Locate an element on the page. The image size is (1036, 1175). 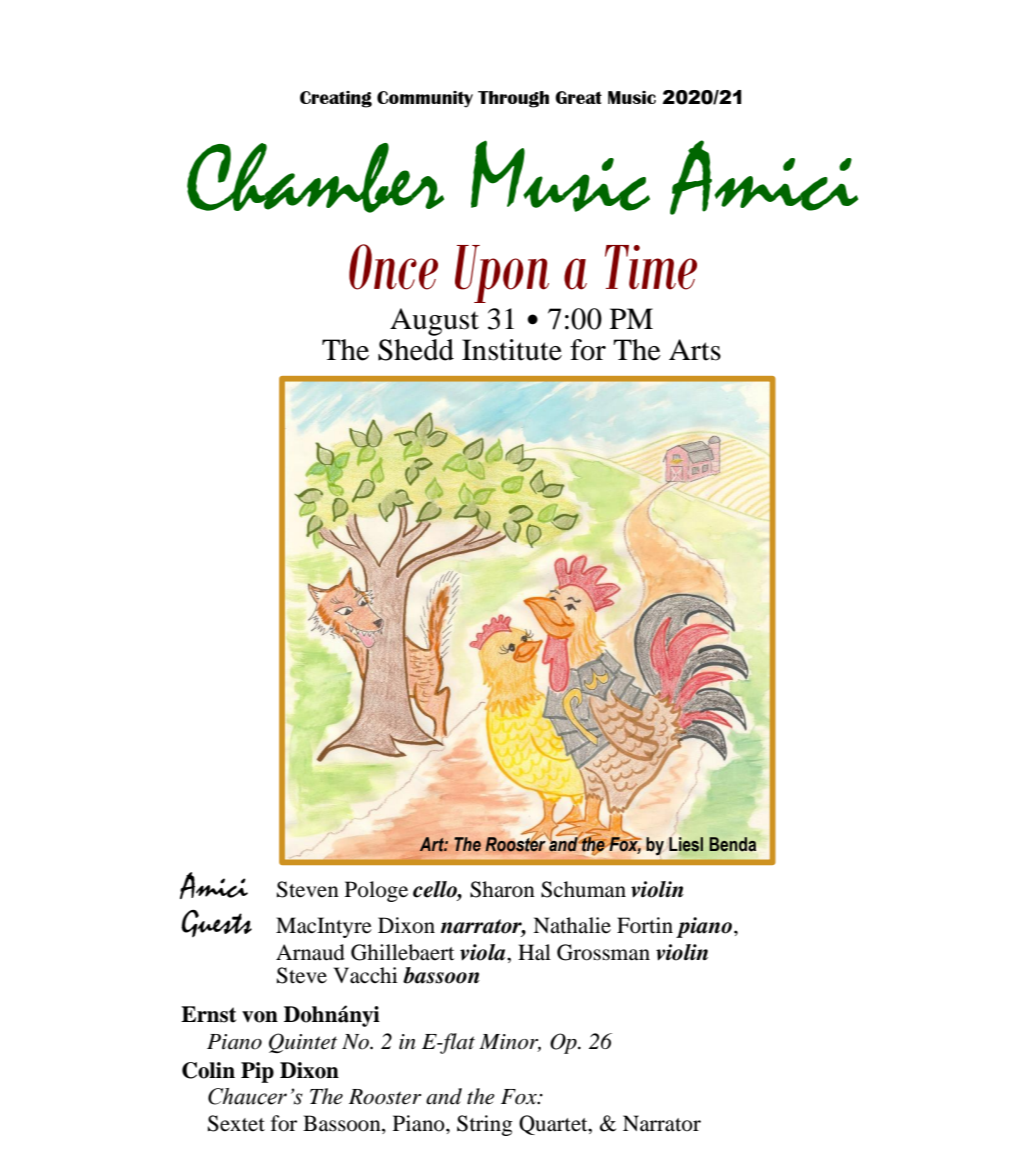
Shedd is located at coordinates (416, 350).
